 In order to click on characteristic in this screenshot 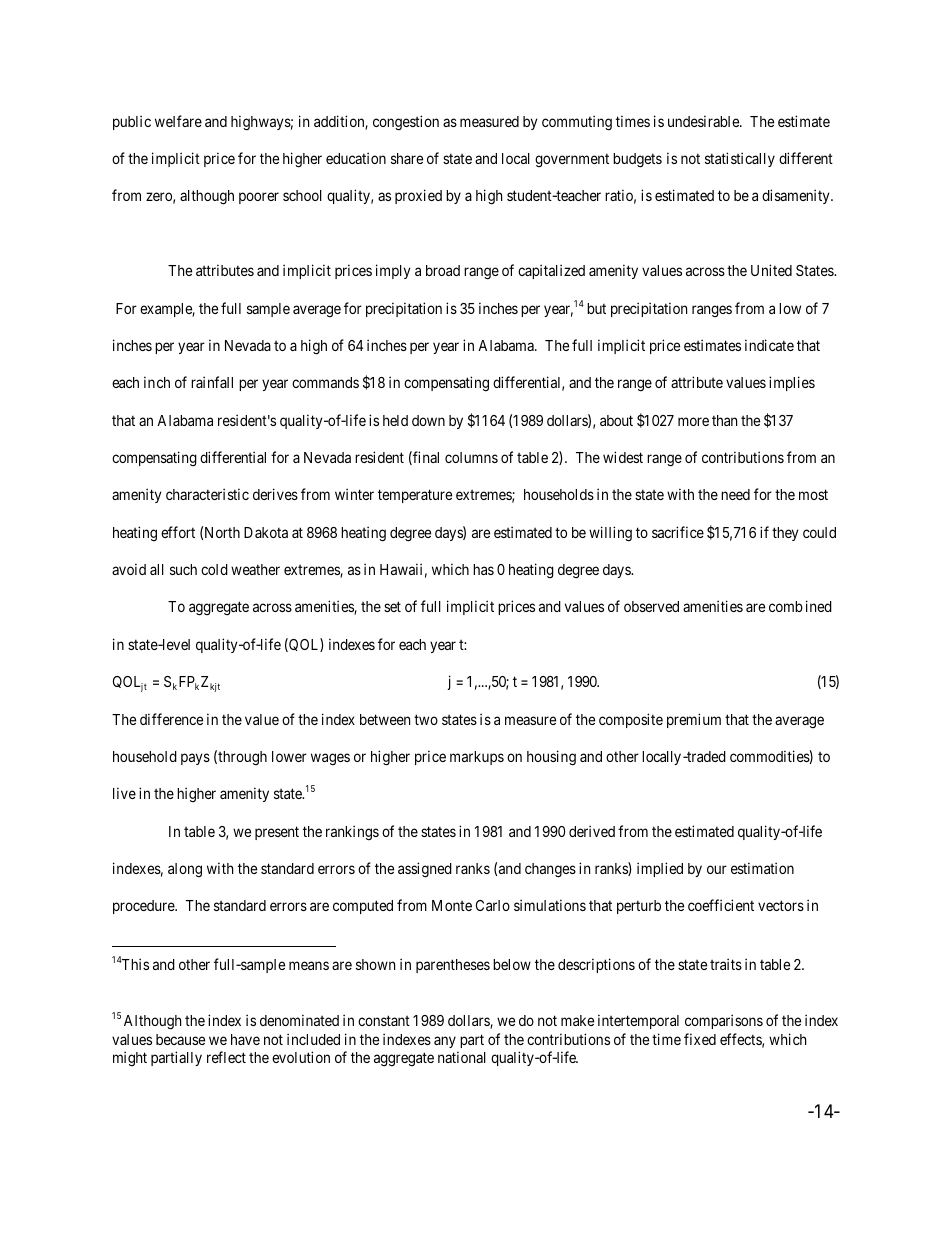, I will do `click(207, 494)`.
